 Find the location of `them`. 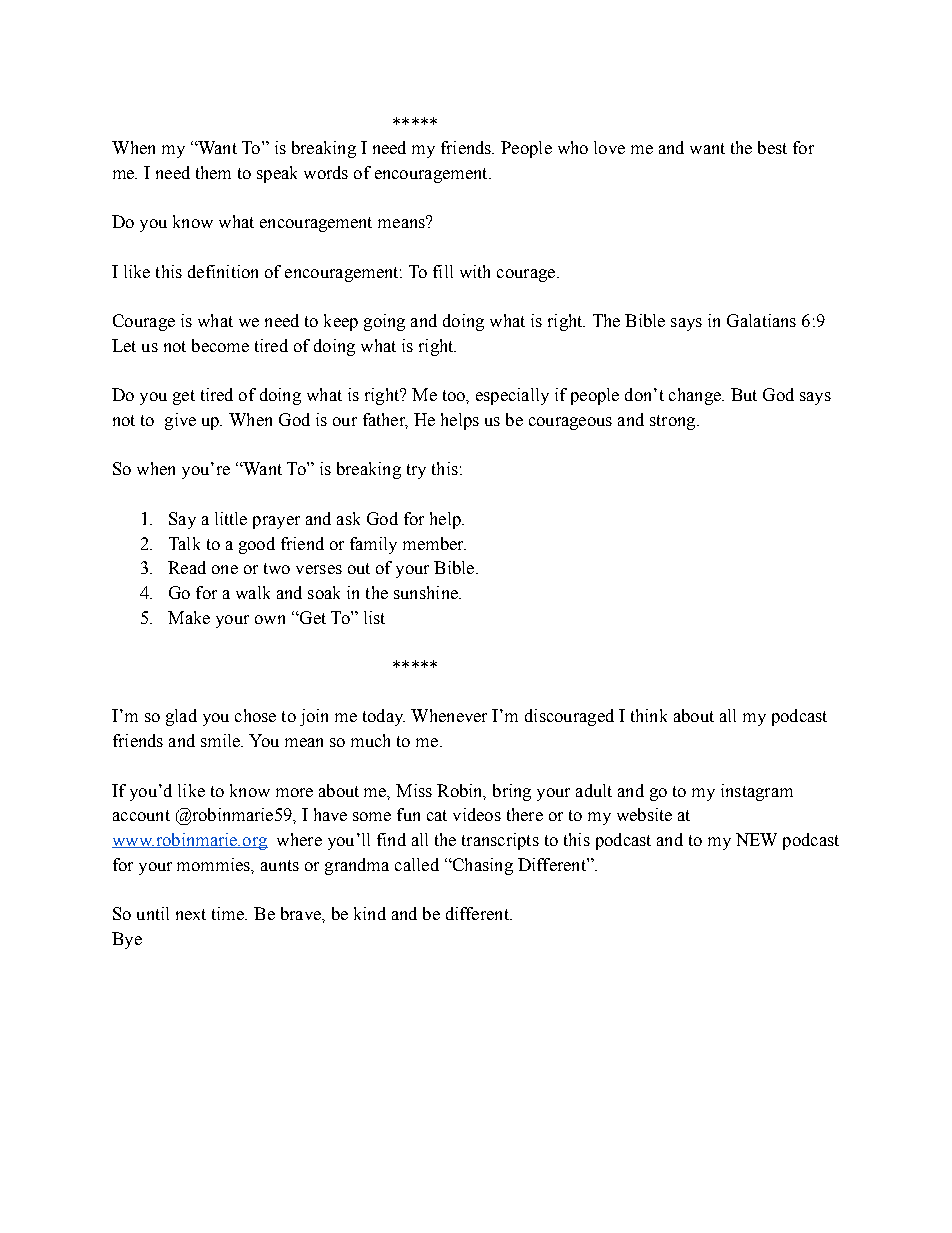

them is located at coordinates (213, 172).
